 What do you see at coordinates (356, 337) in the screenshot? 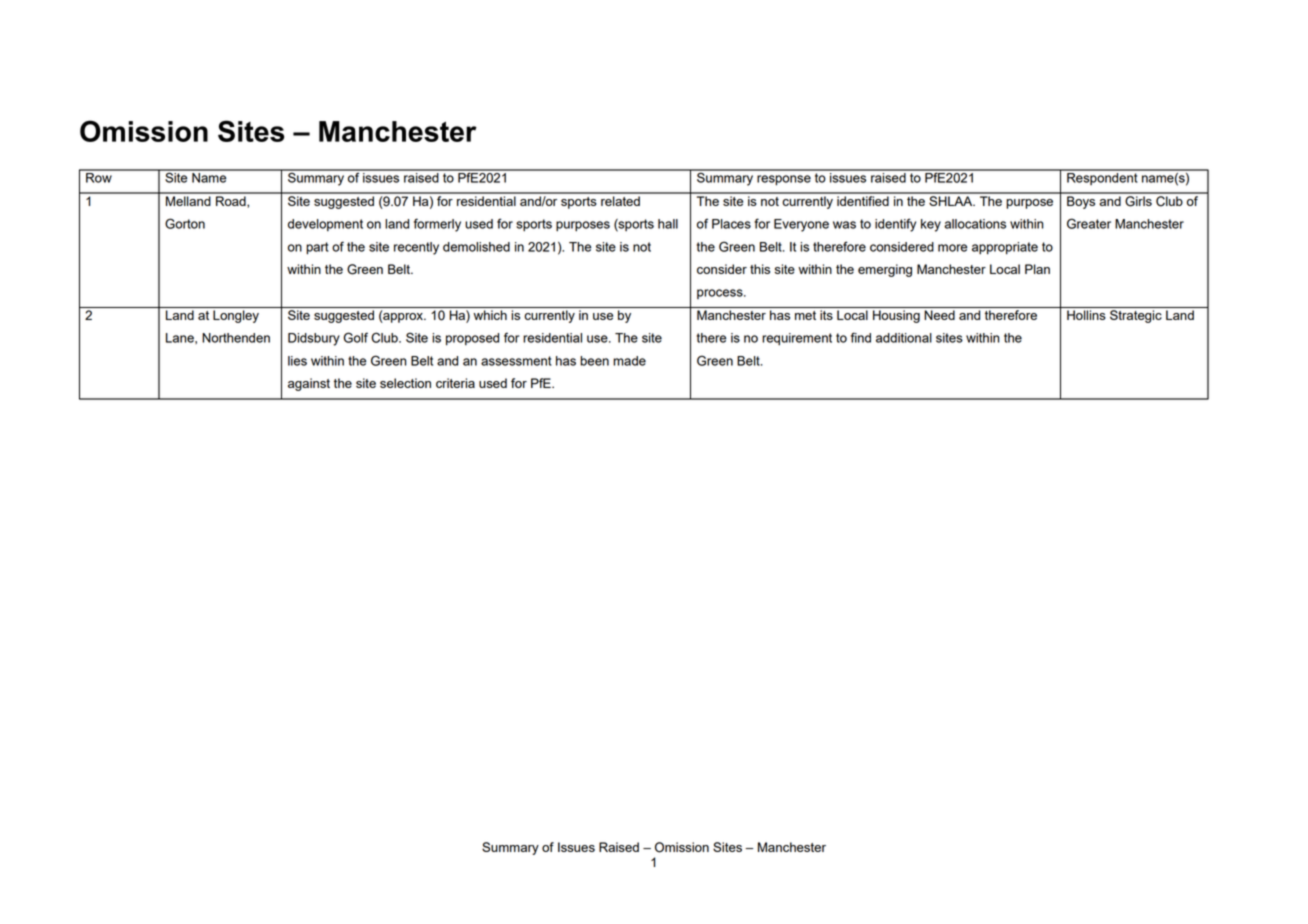
I see `Golf` at bounding box center [356, 337].
